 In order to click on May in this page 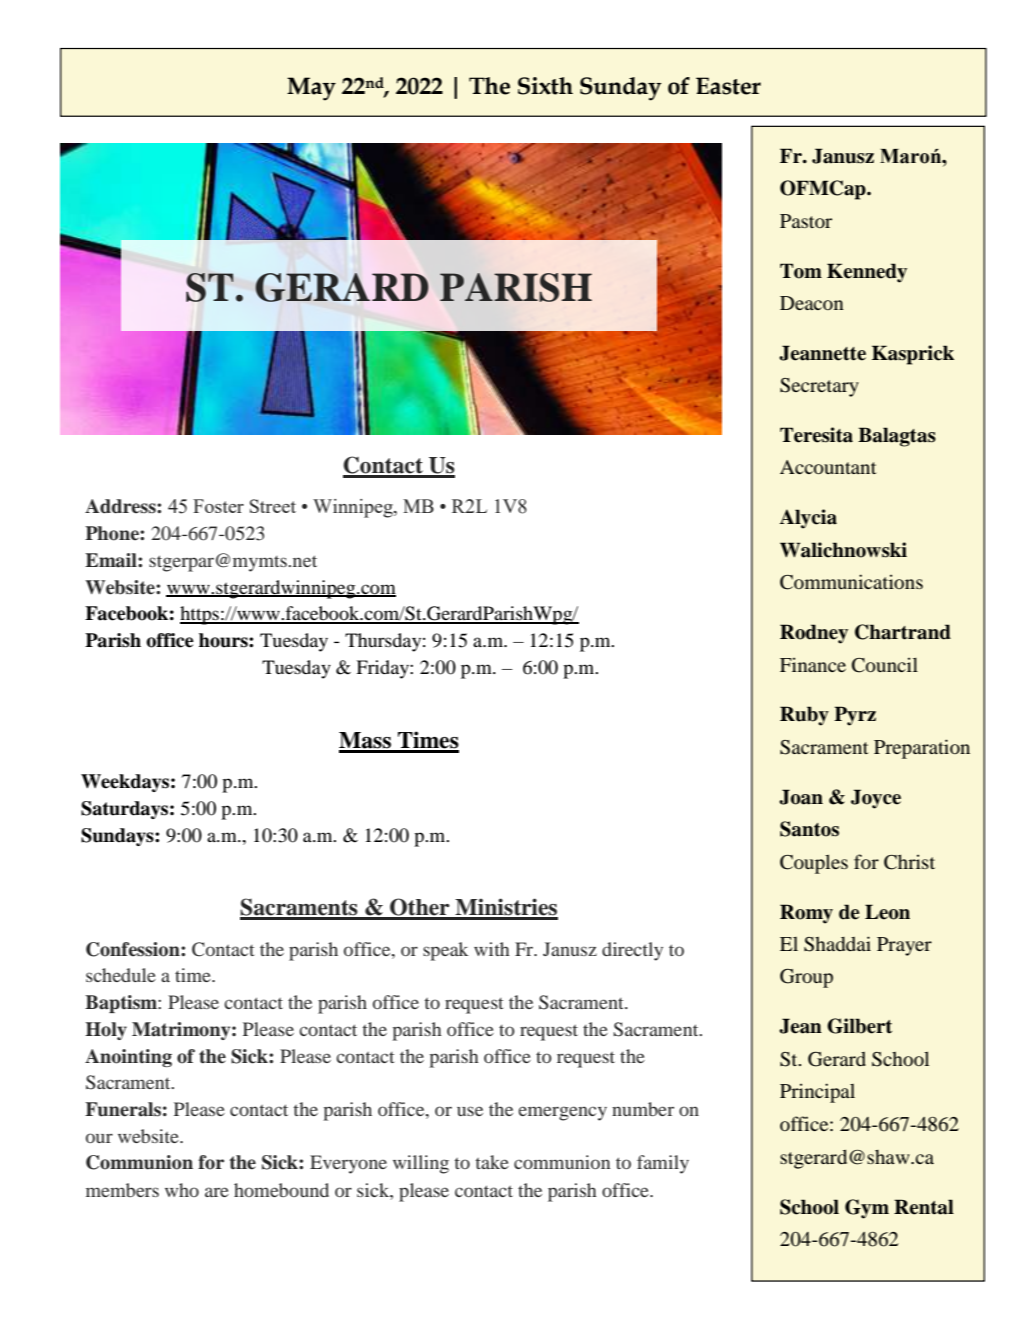, I will do `click(311, 89)`.
